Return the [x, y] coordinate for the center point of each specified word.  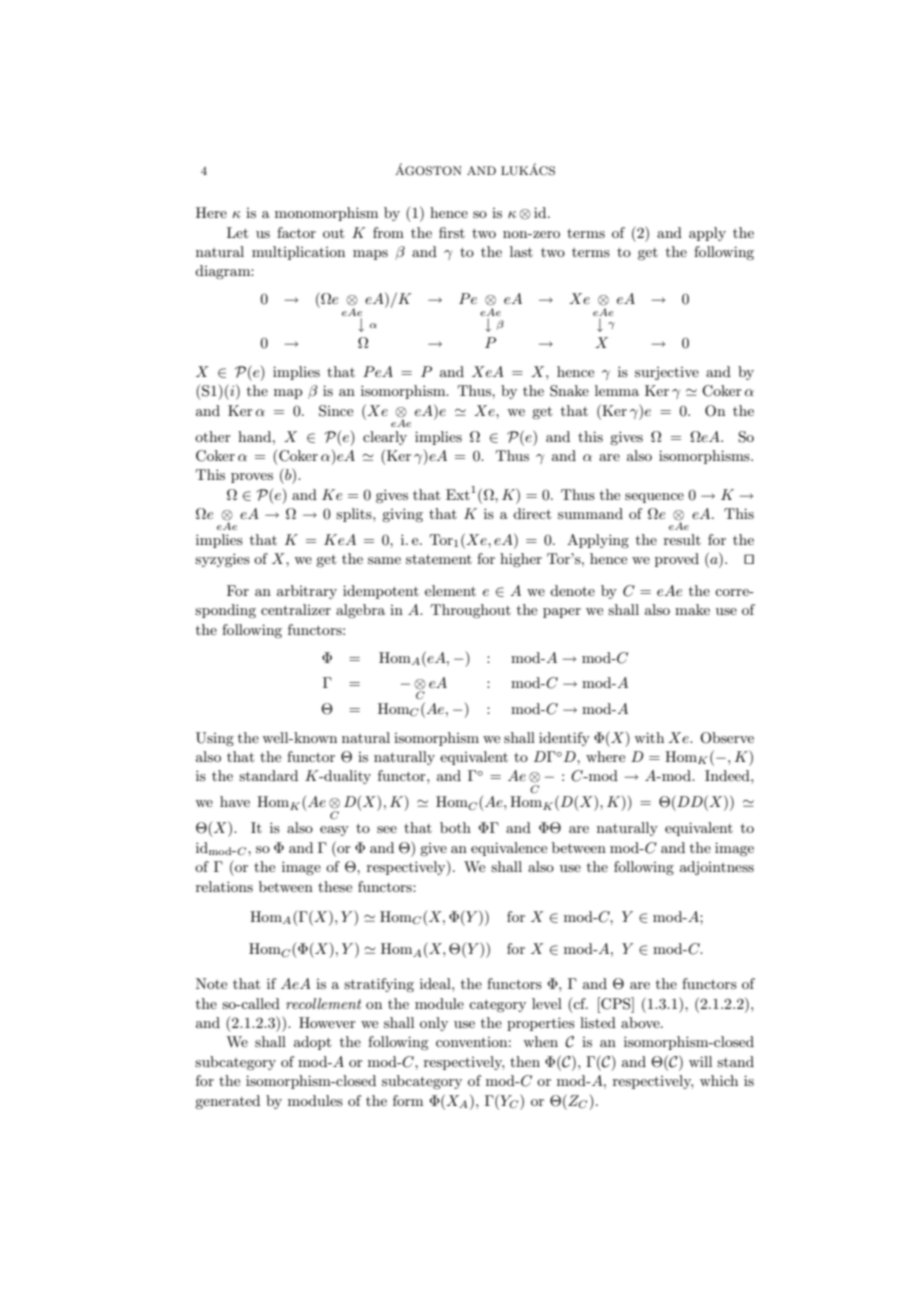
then [525, 1061]
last [521, 251]
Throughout [471, 611]
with [649, 737]
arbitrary [307, 592]
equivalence [509, 849]
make [692, 609]
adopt [312, 1043]
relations [224, 886]
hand [256, 436]
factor [296, 232]
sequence [654, 498]
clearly [385, 438]
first [452, 232]
